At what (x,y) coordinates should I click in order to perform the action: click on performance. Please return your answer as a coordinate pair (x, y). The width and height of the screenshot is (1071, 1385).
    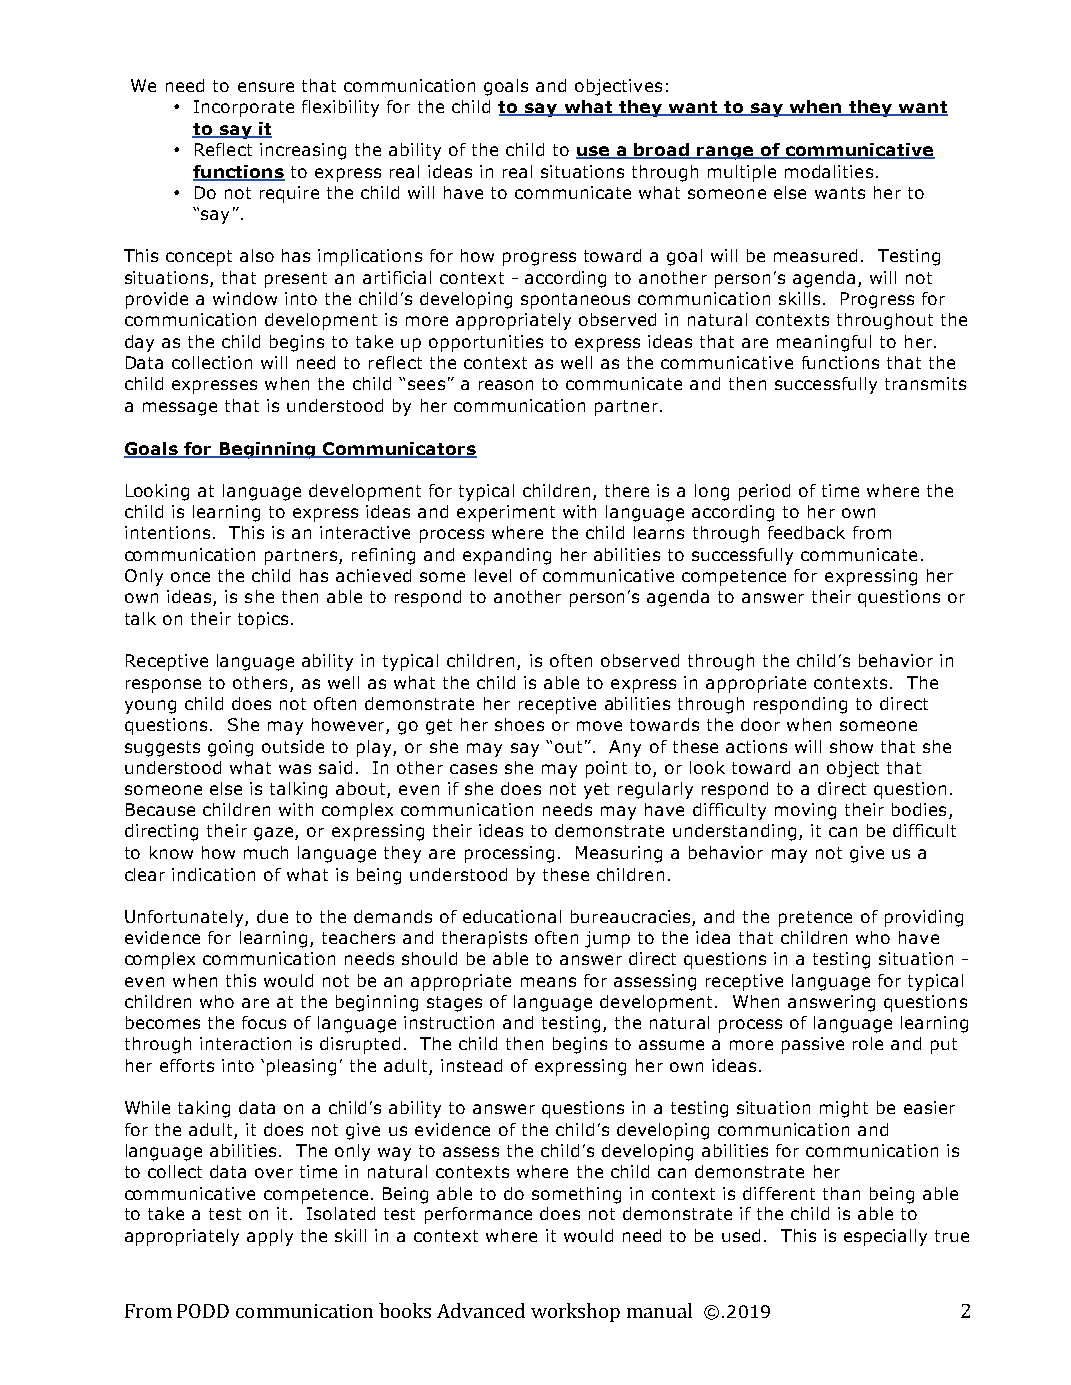
    Looking at the image, I should click on (478, 1215).
